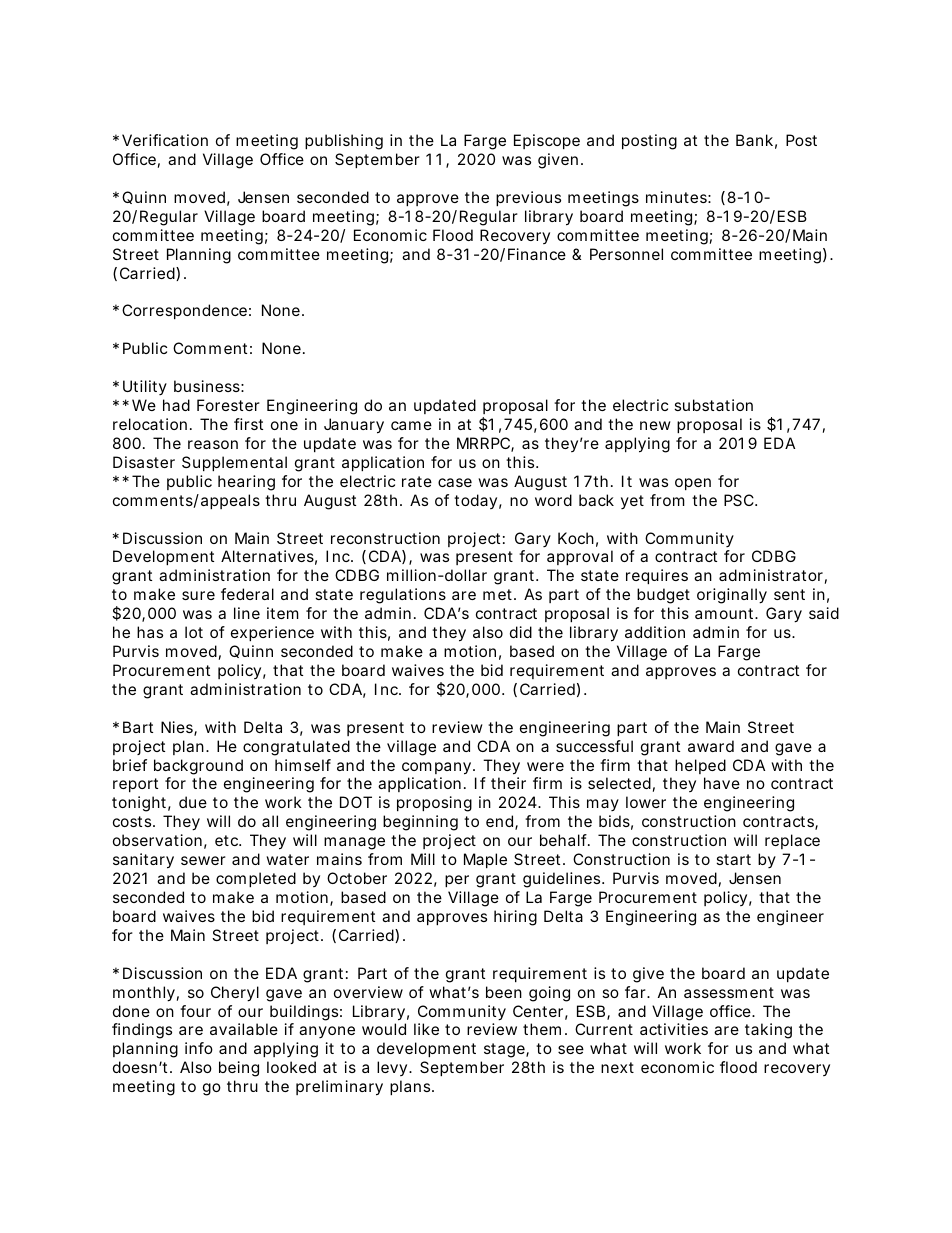 The image size is (952, 1233). Describe the element at coordinates (165, 140) in the screenshot. I see `Verification` at that location.
